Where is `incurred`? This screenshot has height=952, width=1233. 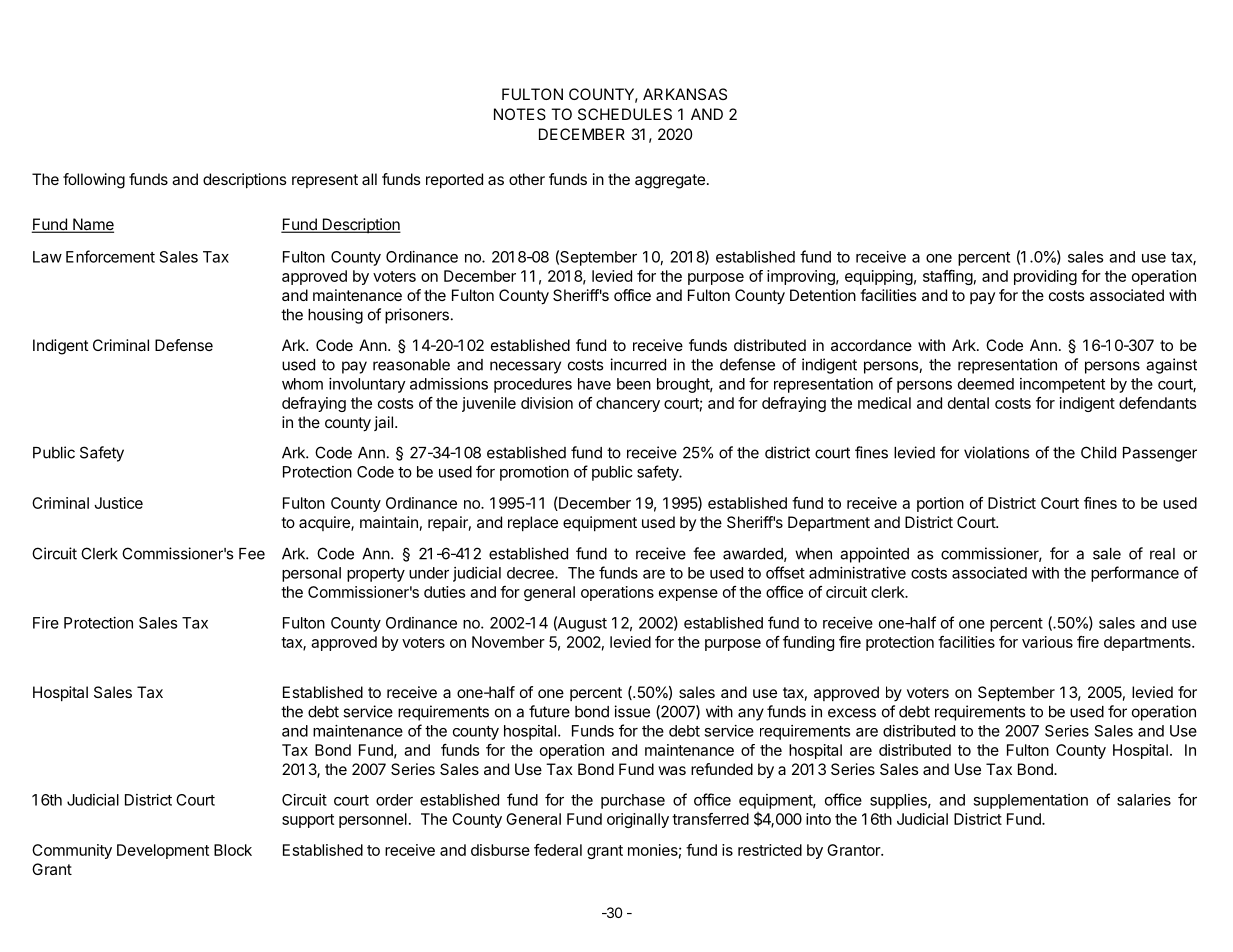
incurred is located at coordinates (638, 364).
